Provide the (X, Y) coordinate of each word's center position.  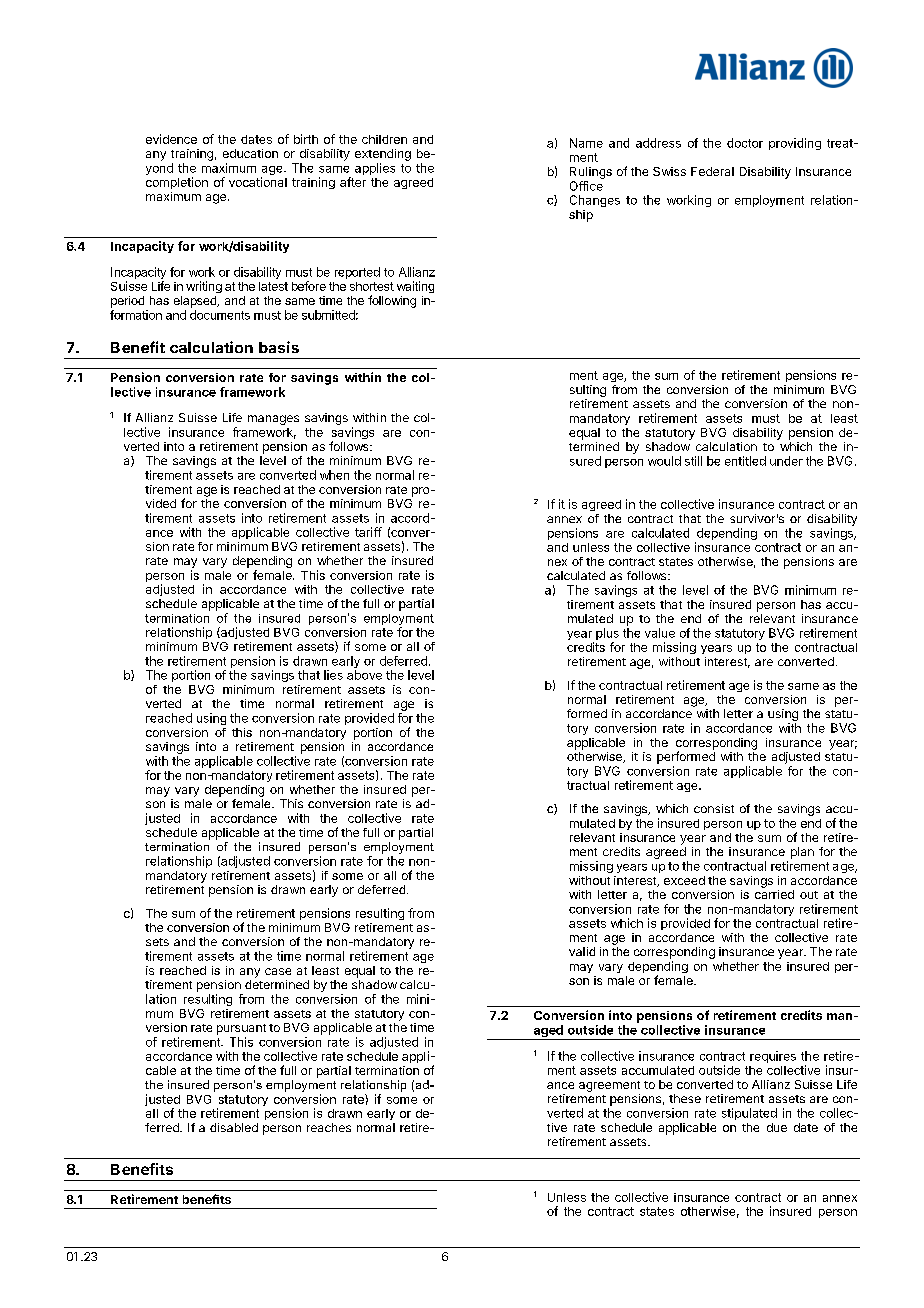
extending (383, 155)
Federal (712, 171)
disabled (234, 1127)
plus (607, 635)
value (660, 633)
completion (177, 183)
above (364, 675)
